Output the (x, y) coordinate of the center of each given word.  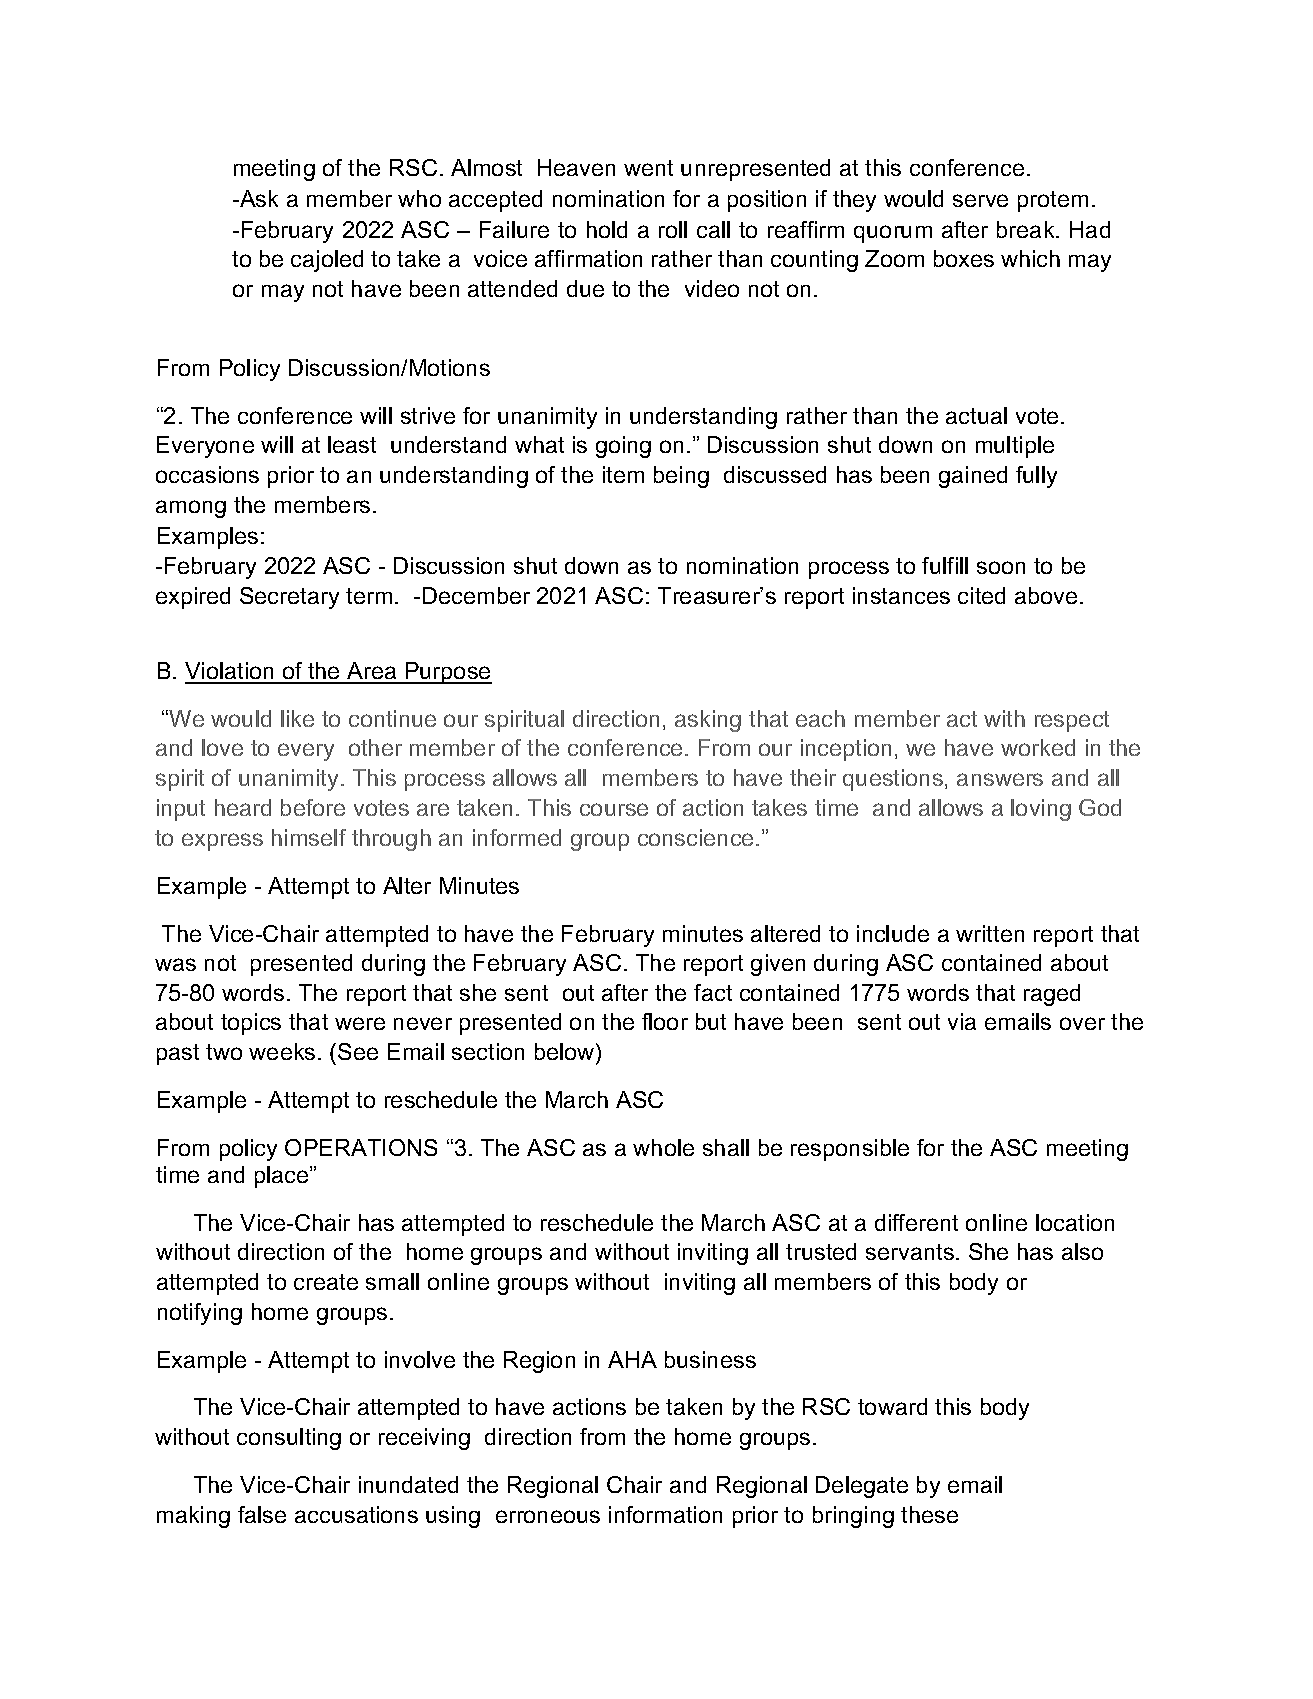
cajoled (327, 261)
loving (1041, 810)
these (929, 1514)
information (665, 1514)
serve (980, 200)
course (614, 809)
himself (309, 837)
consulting (289, 1439)
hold (607, 229)
